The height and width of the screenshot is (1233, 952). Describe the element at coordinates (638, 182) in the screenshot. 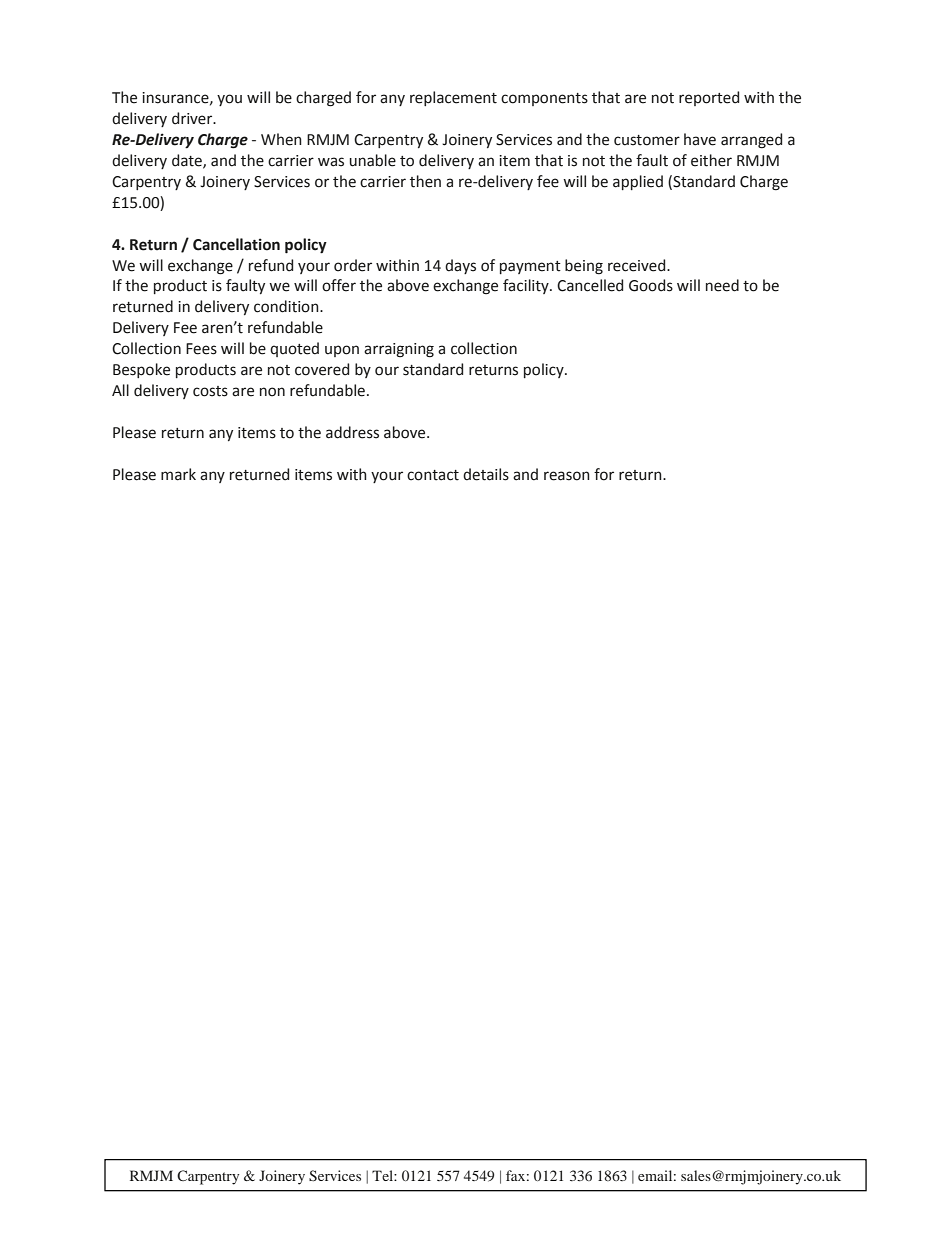

I see `applied` at that location.
